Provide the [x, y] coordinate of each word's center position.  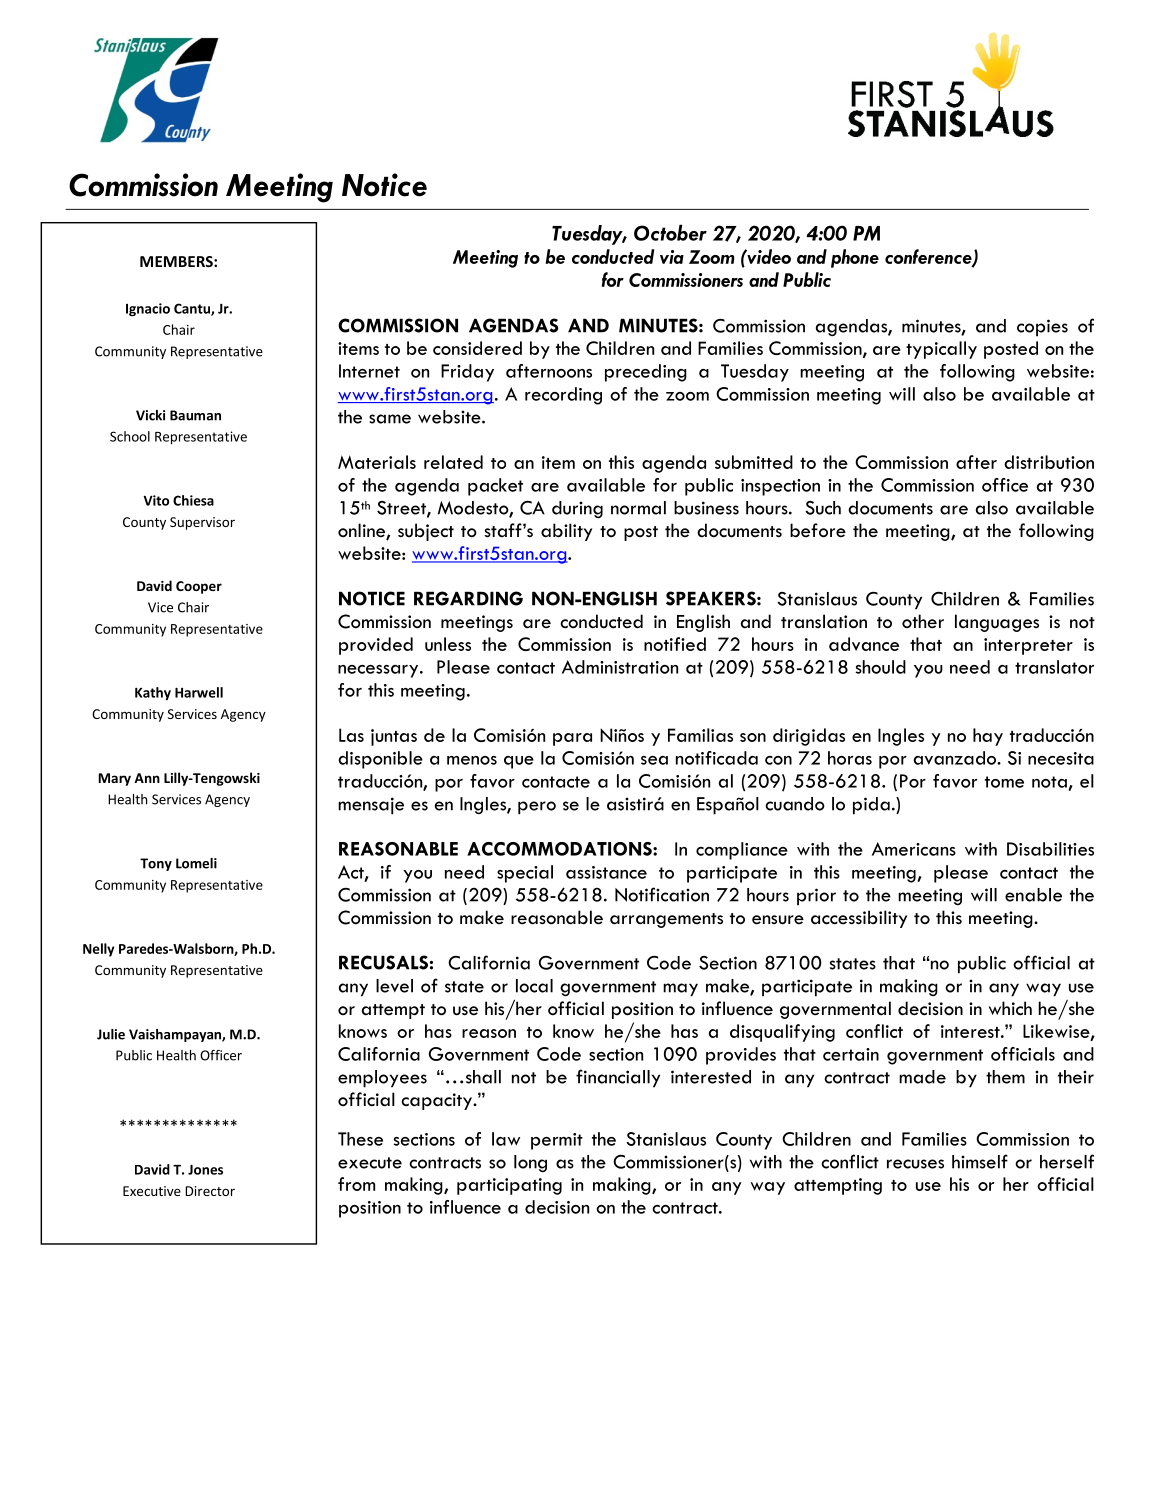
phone [855, 258]
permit [557, 1141]
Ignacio [148, 310]
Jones [205, 1170]
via [672, 257]
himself [980, 1161]
